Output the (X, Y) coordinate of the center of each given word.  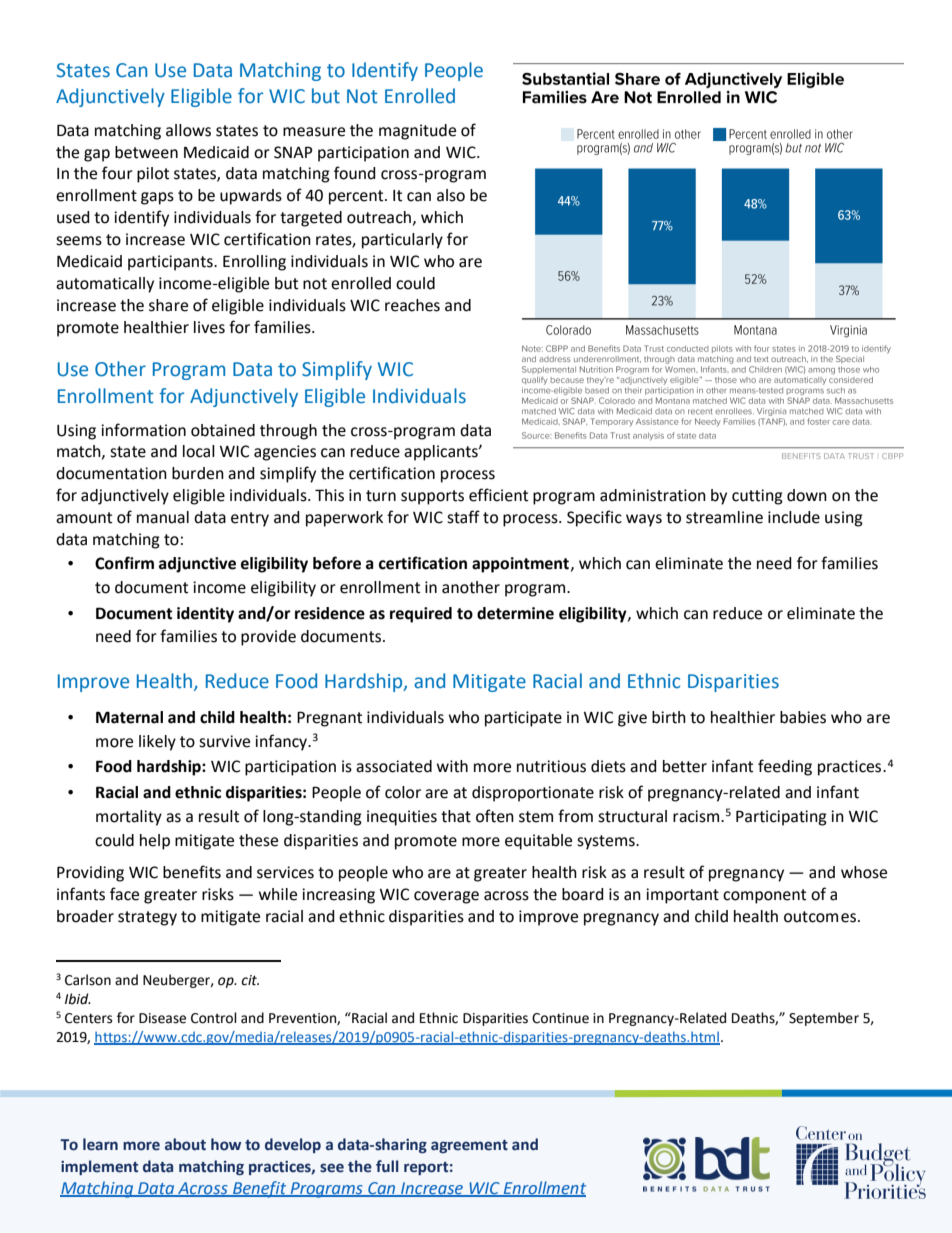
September (824, 1019)
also (451, 195)
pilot (153, 175)
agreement (469, 1146)
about (185, 1144)
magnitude (417, 132)
